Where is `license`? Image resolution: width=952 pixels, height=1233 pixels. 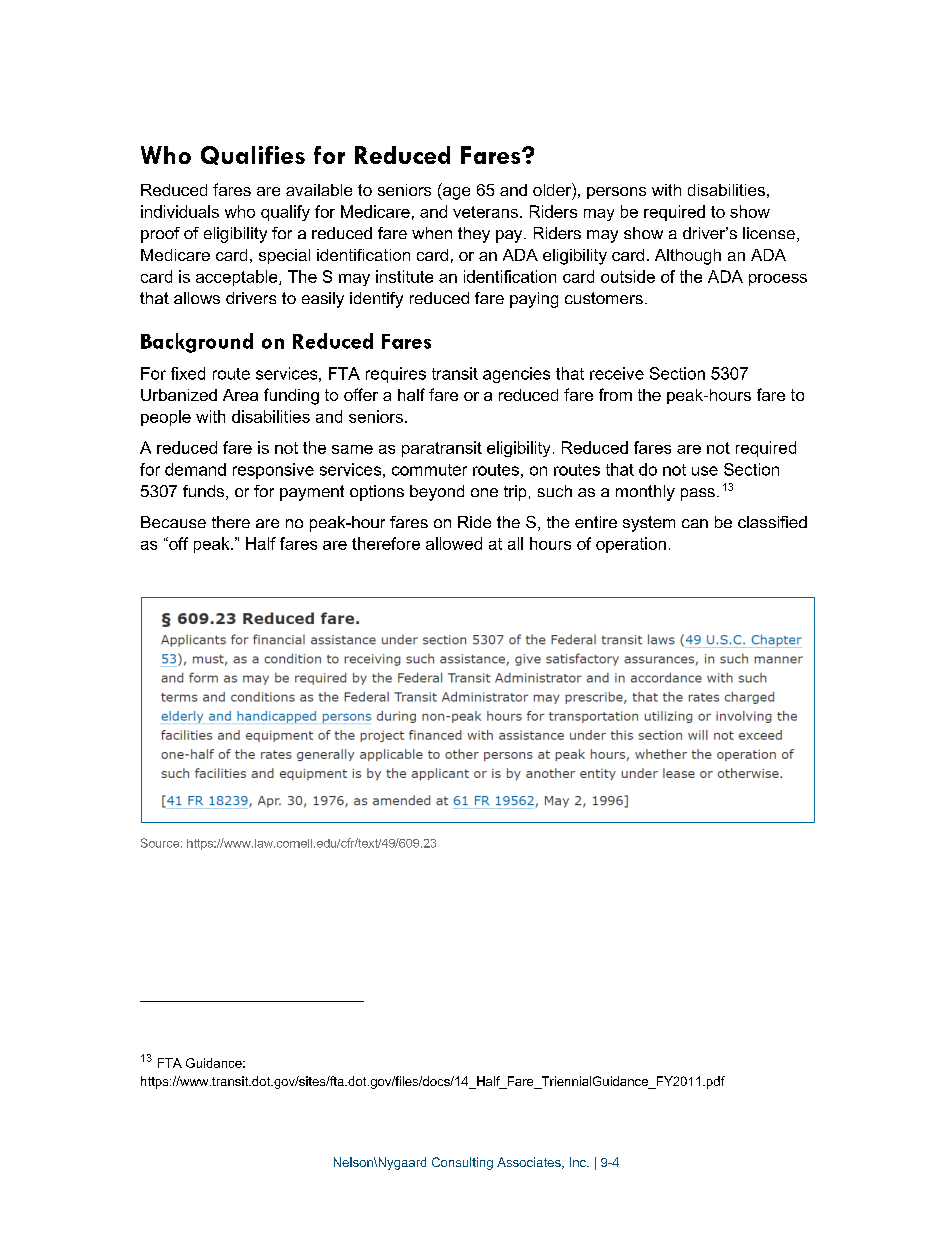
license is located at coordinates (769, 233).
